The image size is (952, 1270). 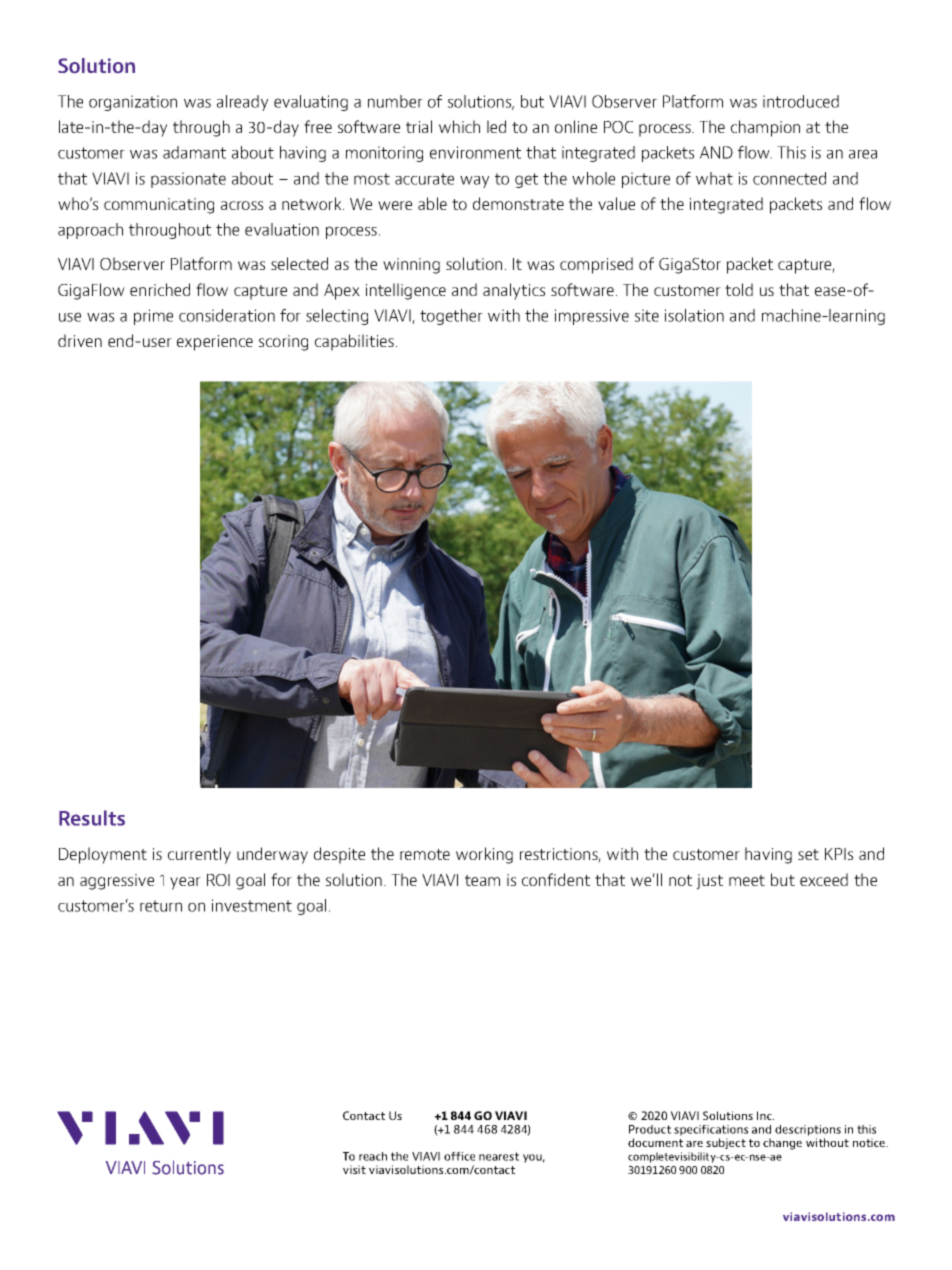 I want to click on office, so click(x=459, y=1156).
